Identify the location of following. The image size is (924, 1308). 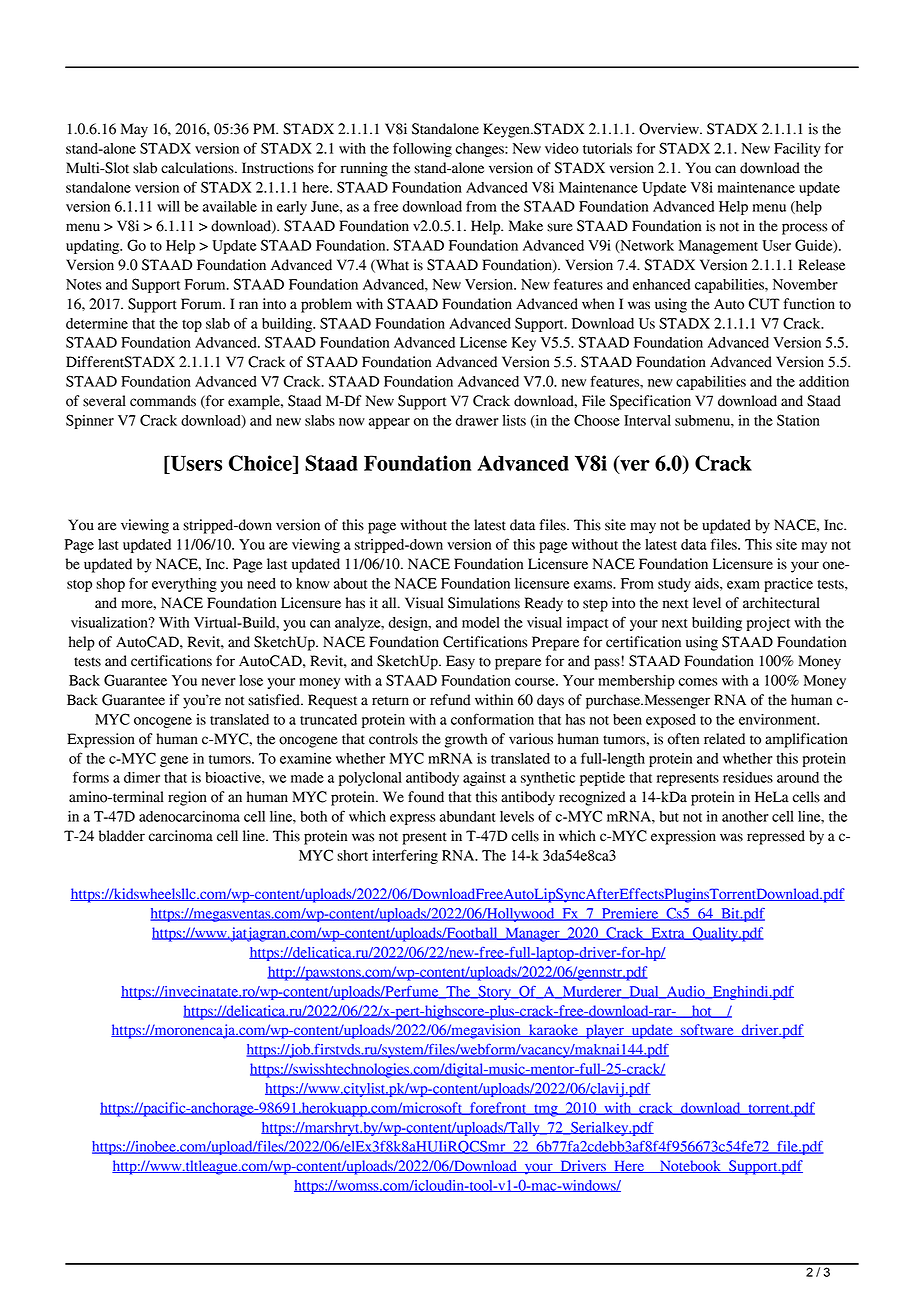
(422, 149).
